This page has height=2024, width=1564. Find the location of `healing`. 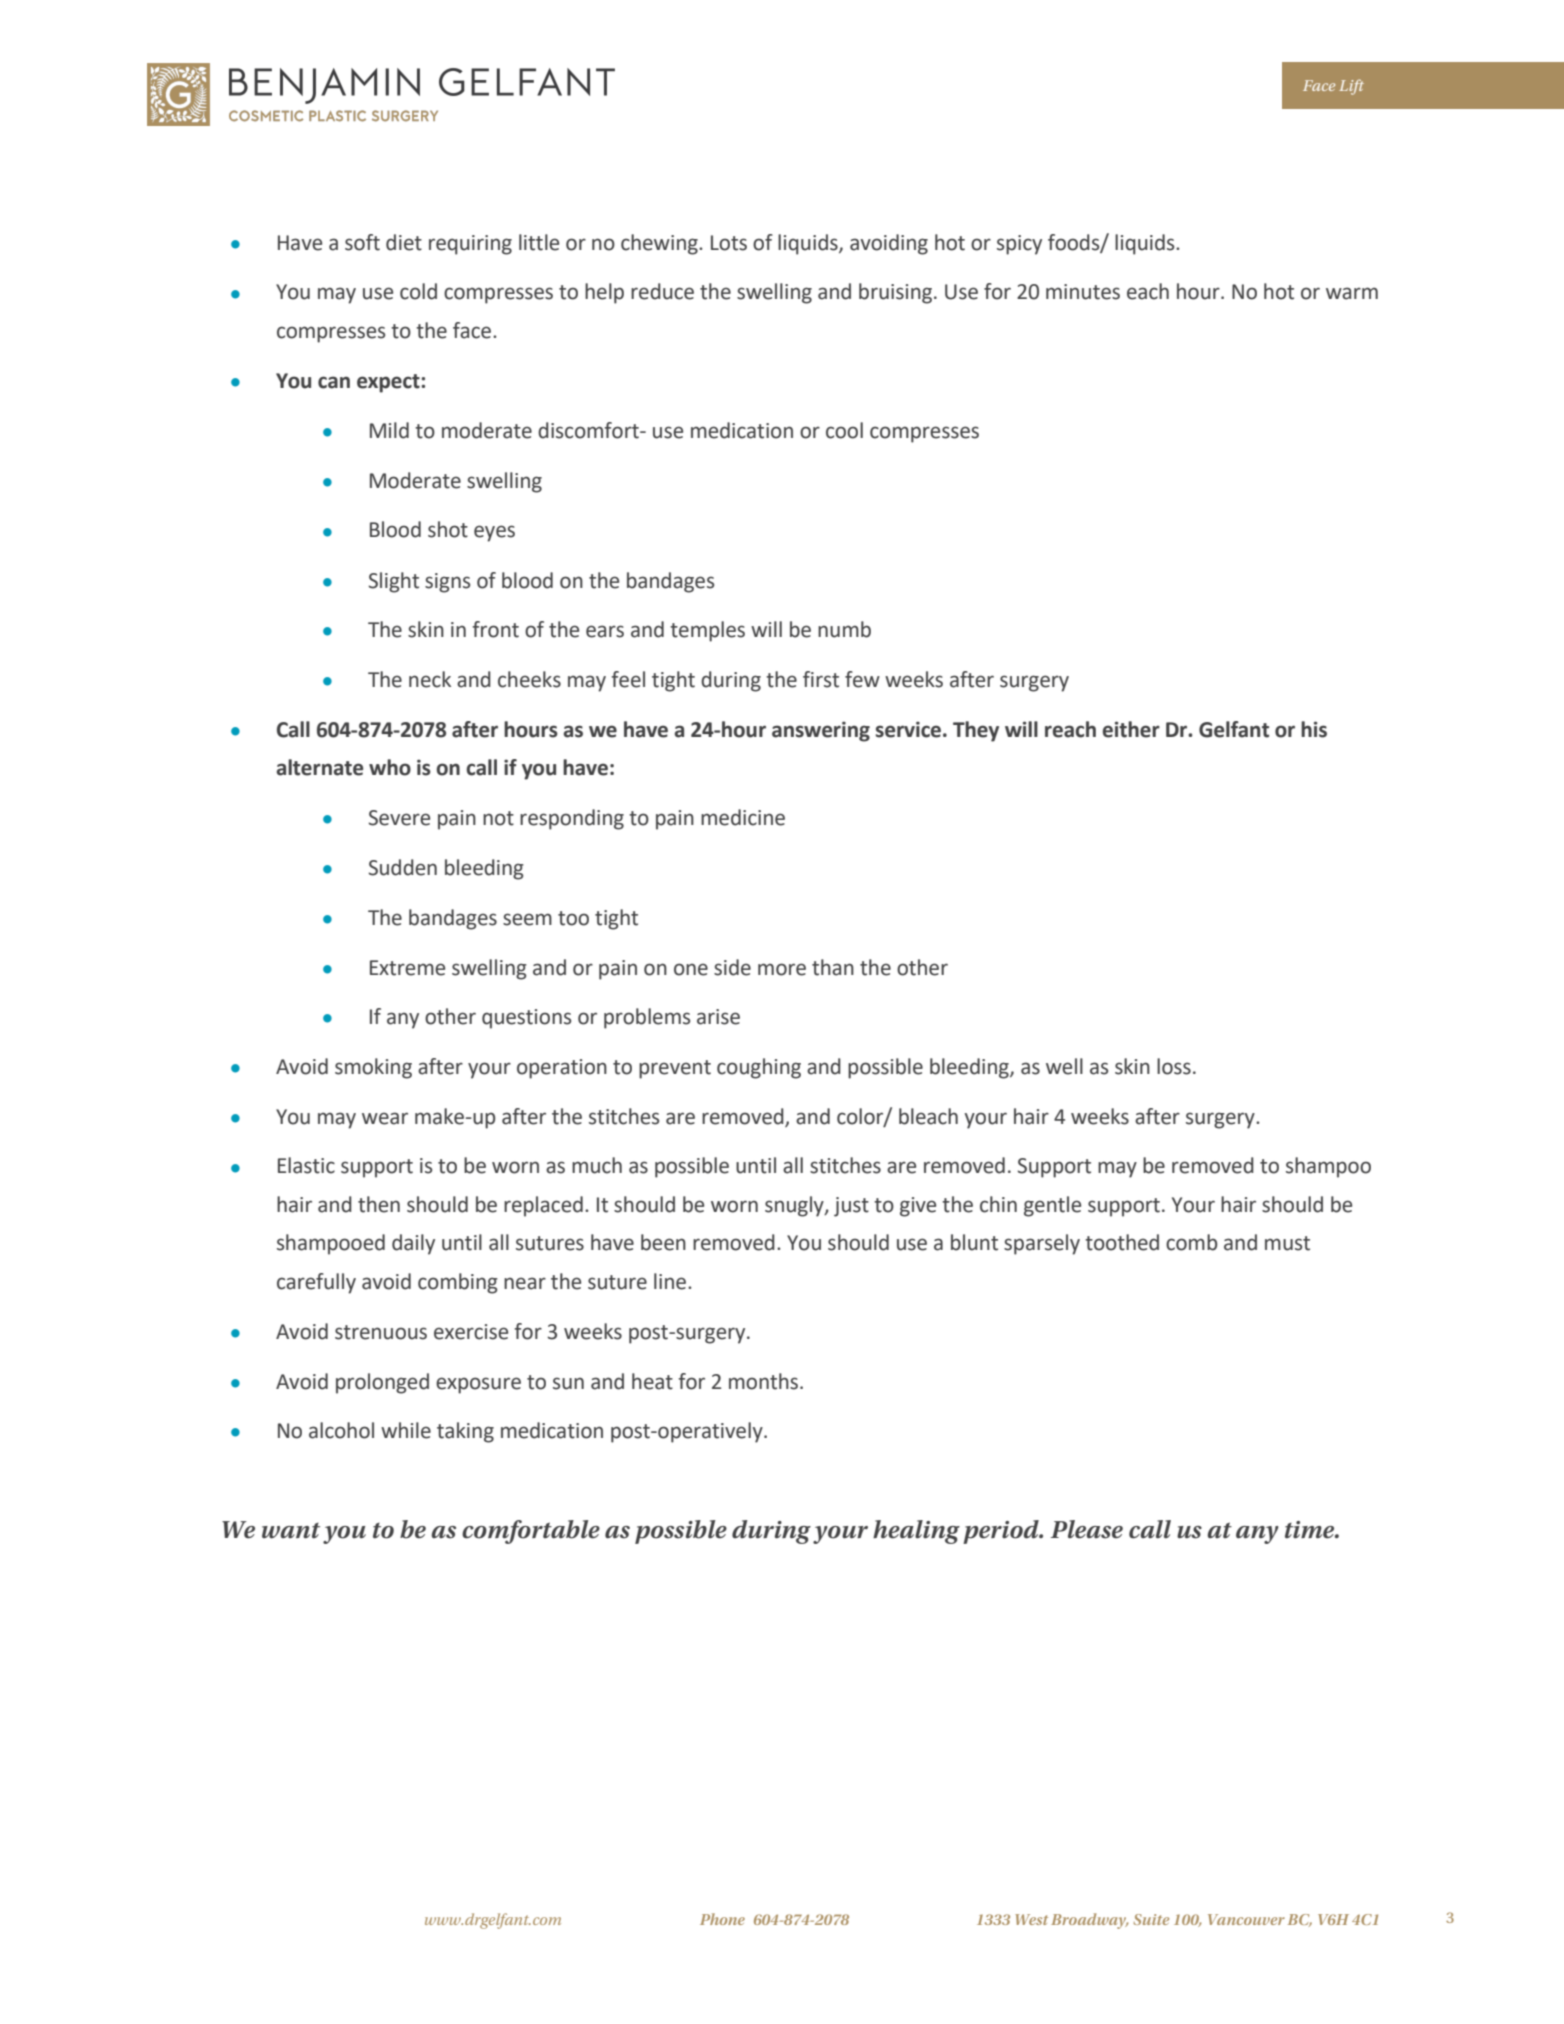

healing is located at coordinates (916, 1532).
